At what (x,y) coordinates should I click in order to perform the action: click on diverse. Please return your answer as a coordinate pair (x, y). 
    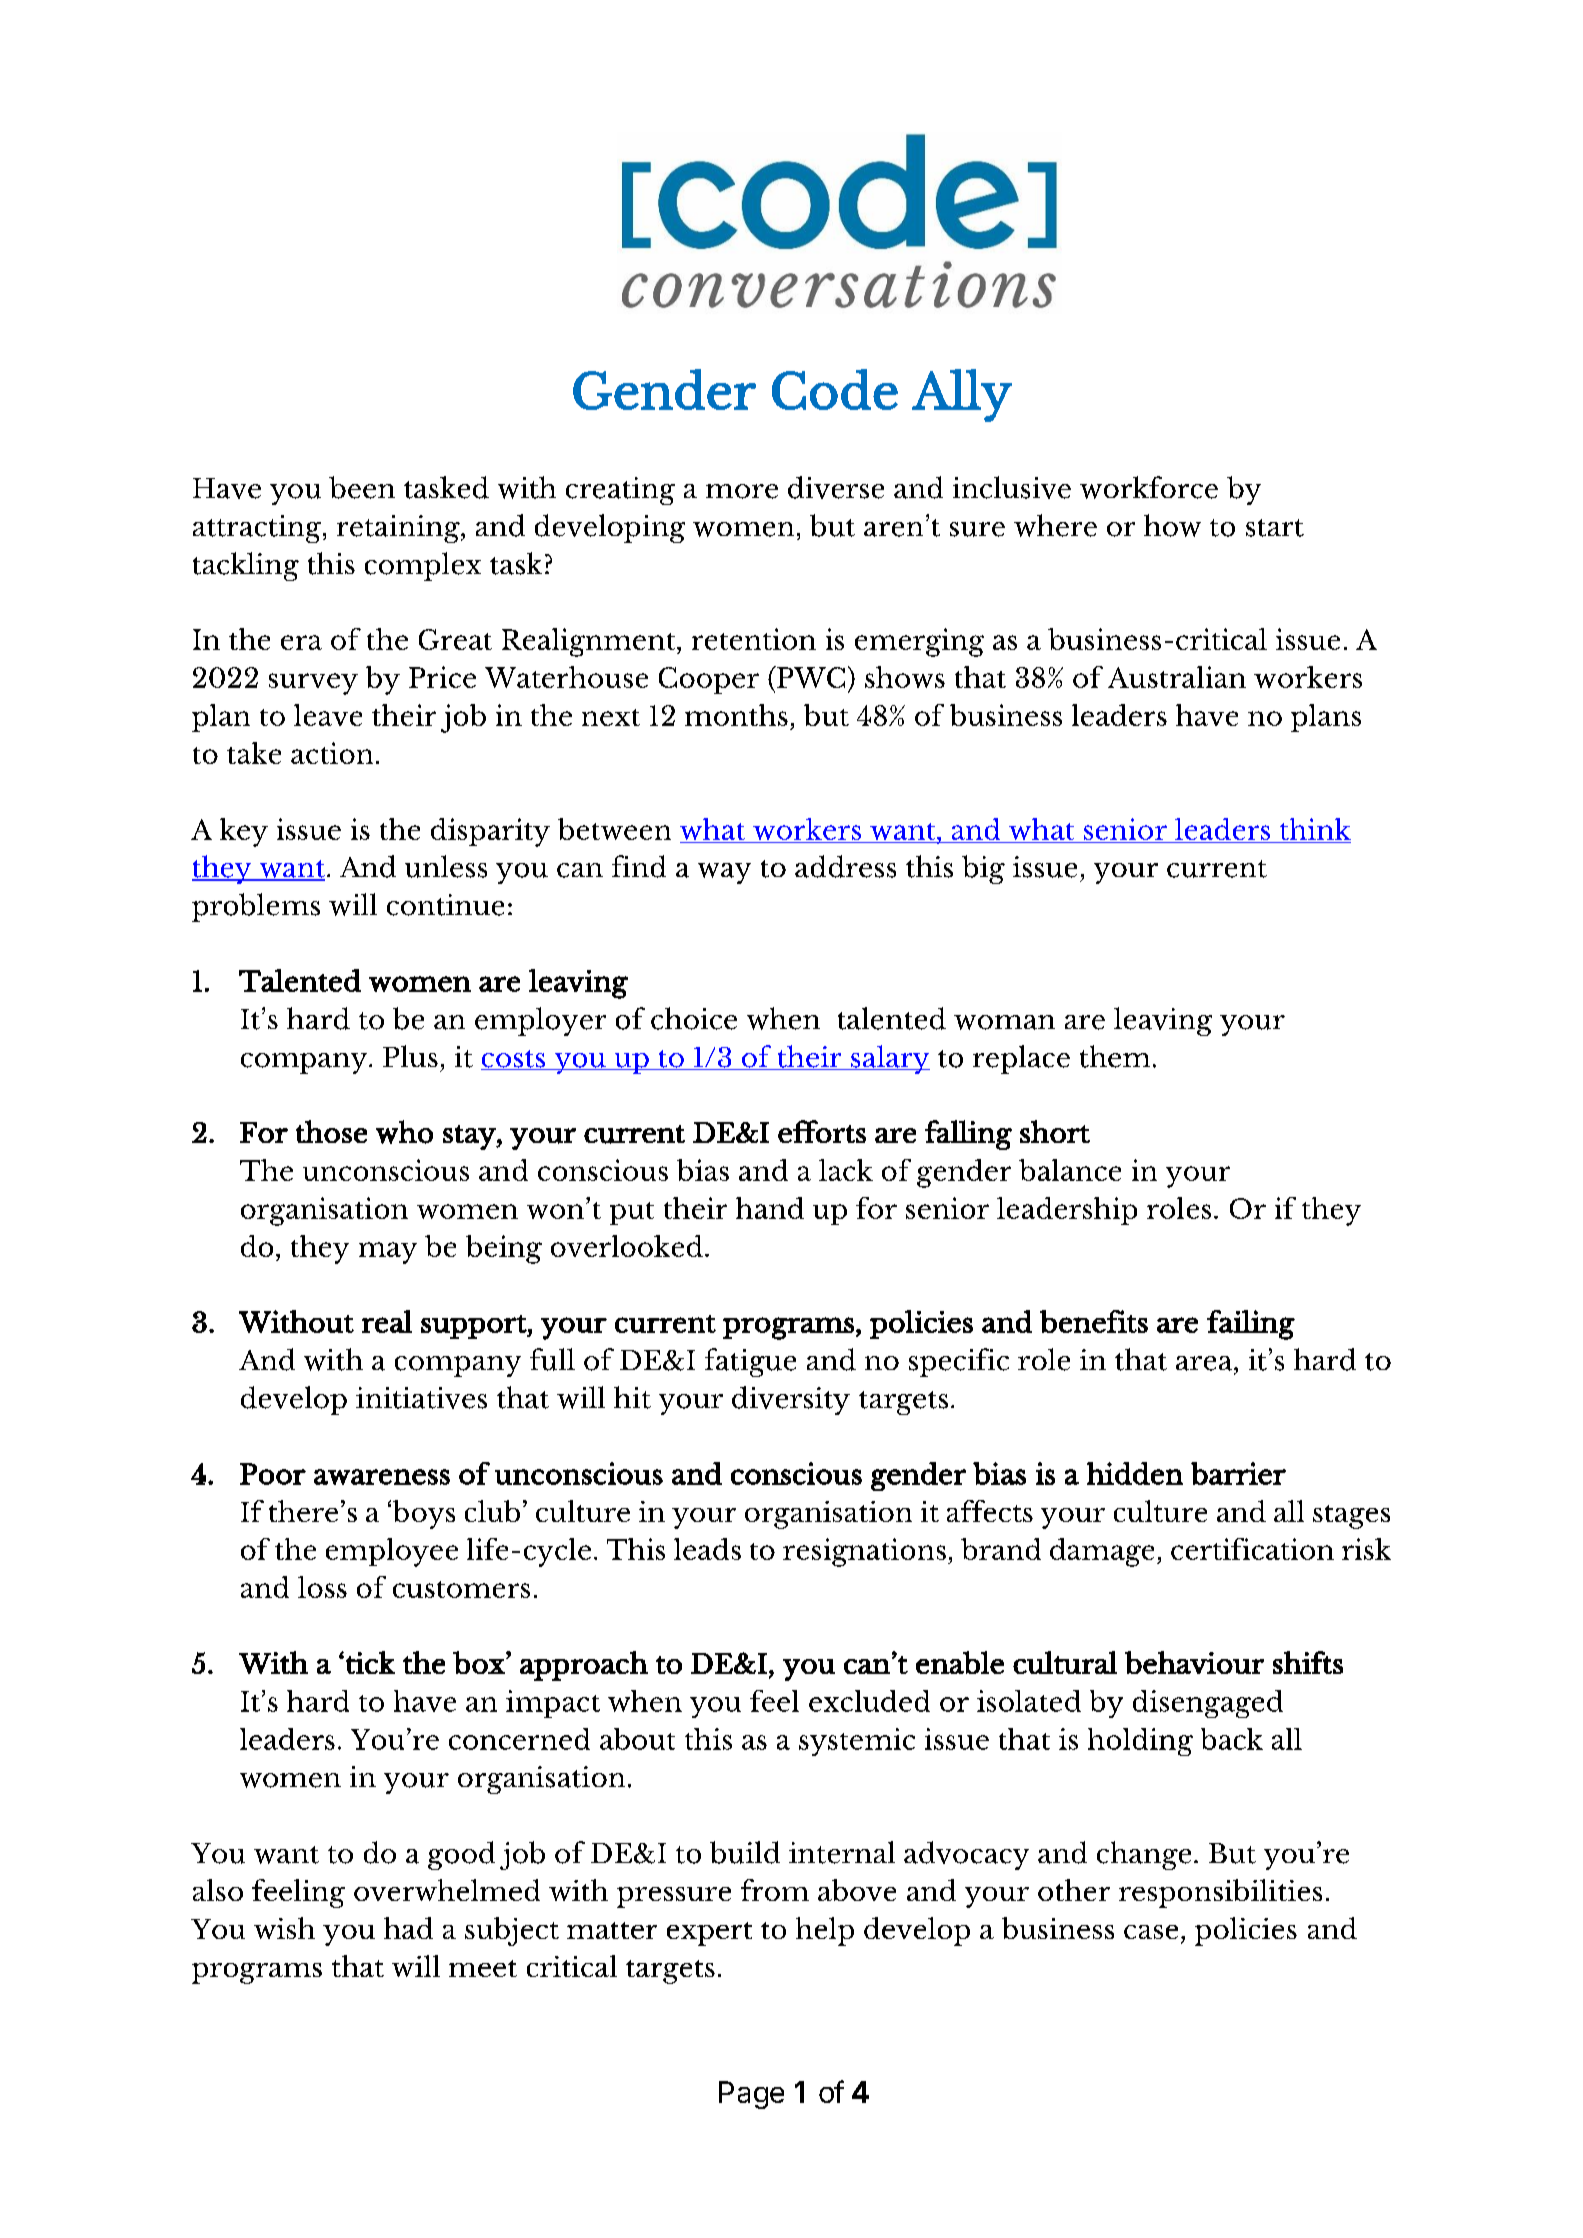
    Looking at the image, I should click on (836, 487).
